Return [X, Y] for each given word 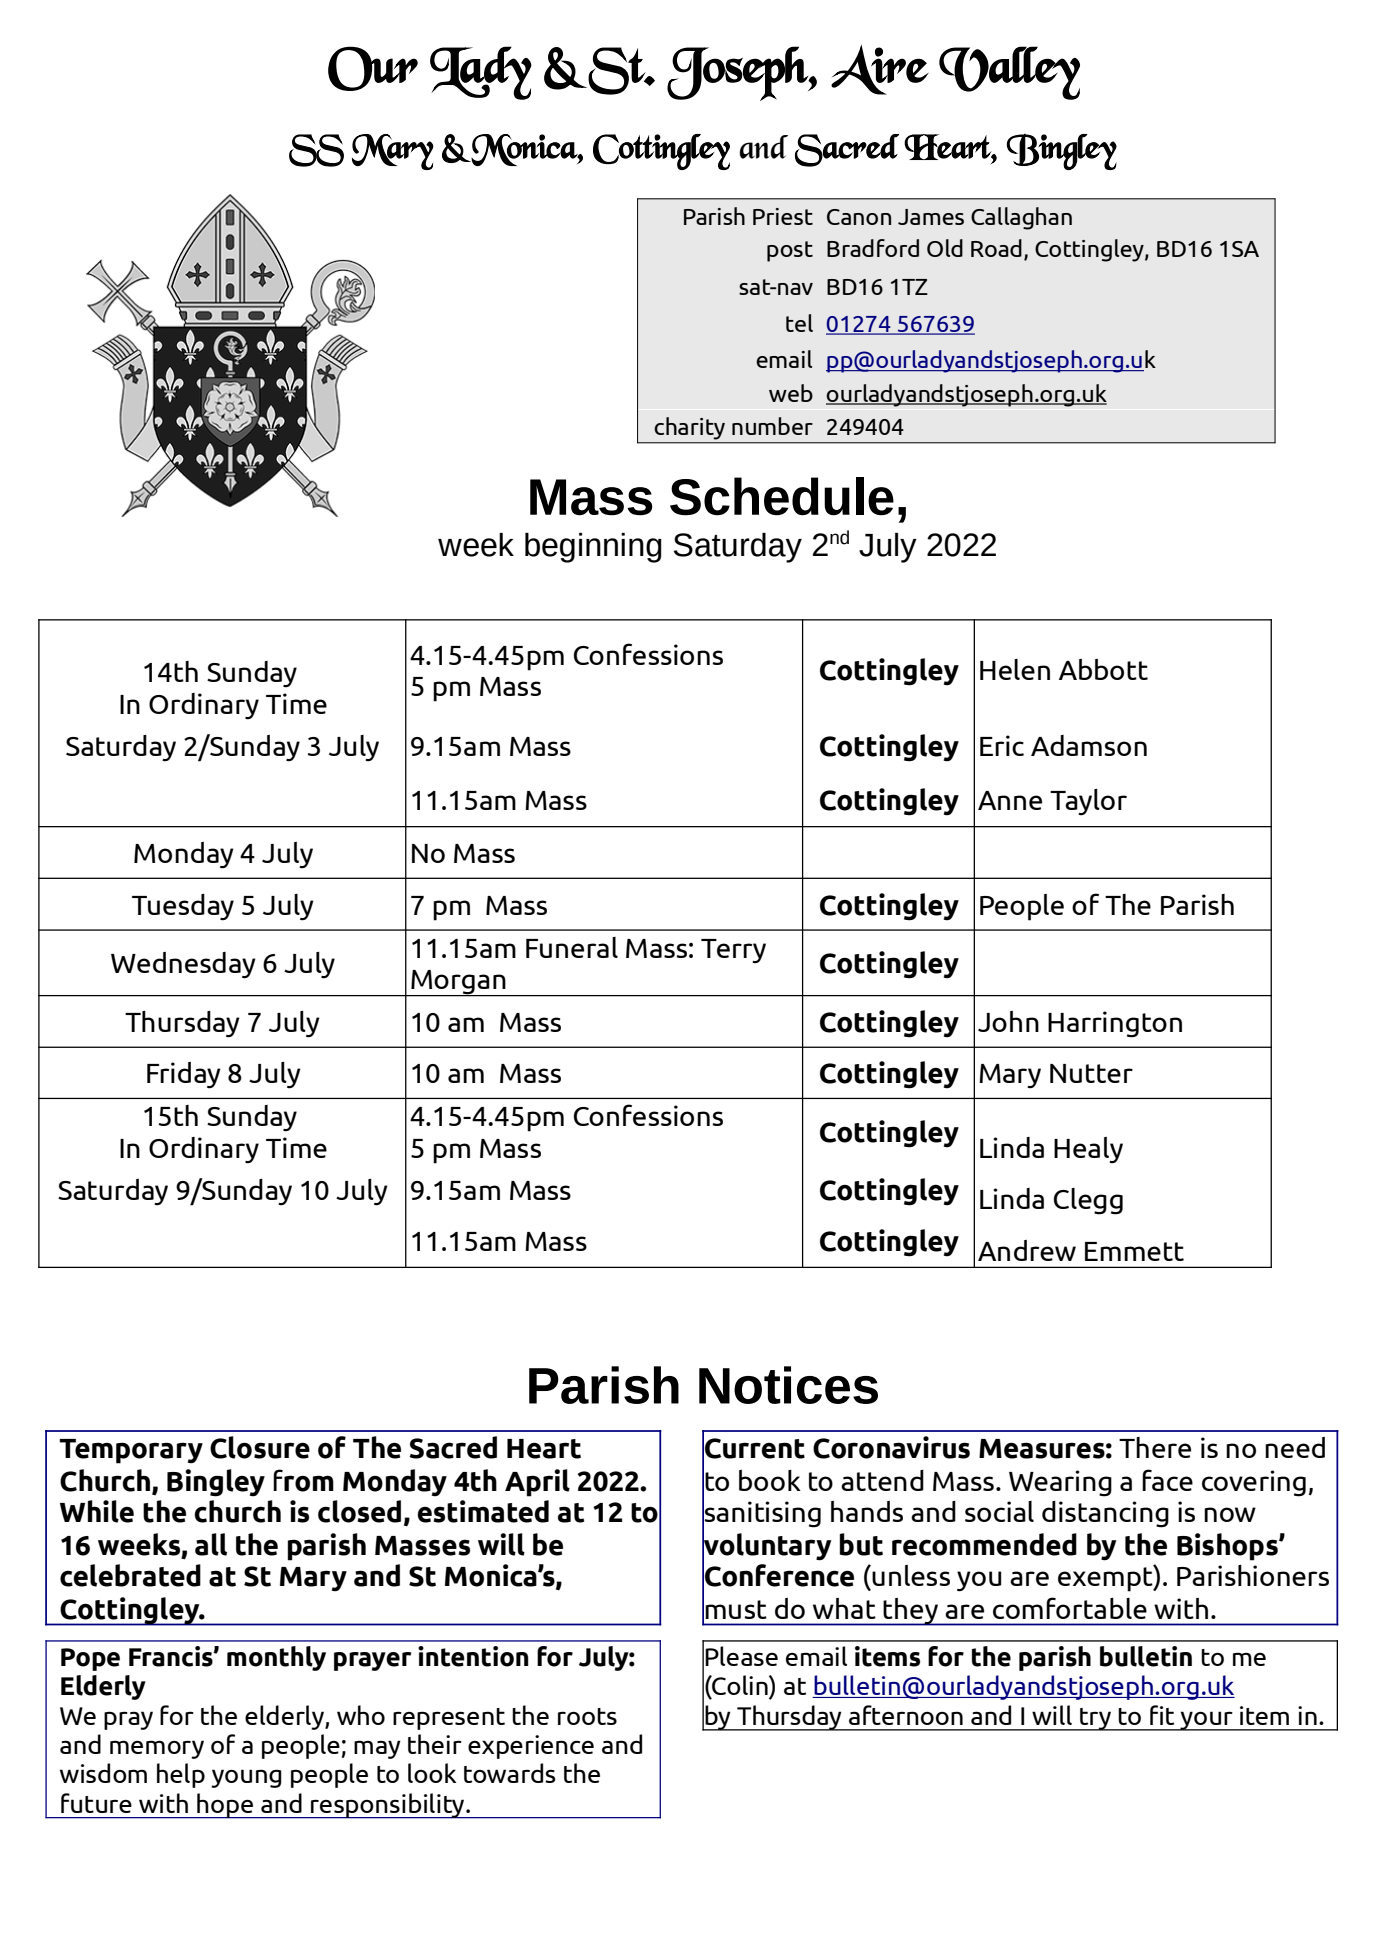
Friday [184, 1075]
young [246, 1778]
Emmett [1134, 1251]
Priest [783, 216]
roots [587, 1716]
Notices [788, 1385]
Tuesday [183, 907]
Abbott [1103, 669]
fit [1162, 1715]
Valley [1009, 73]
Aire [879, 70]
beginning [593, 548]
